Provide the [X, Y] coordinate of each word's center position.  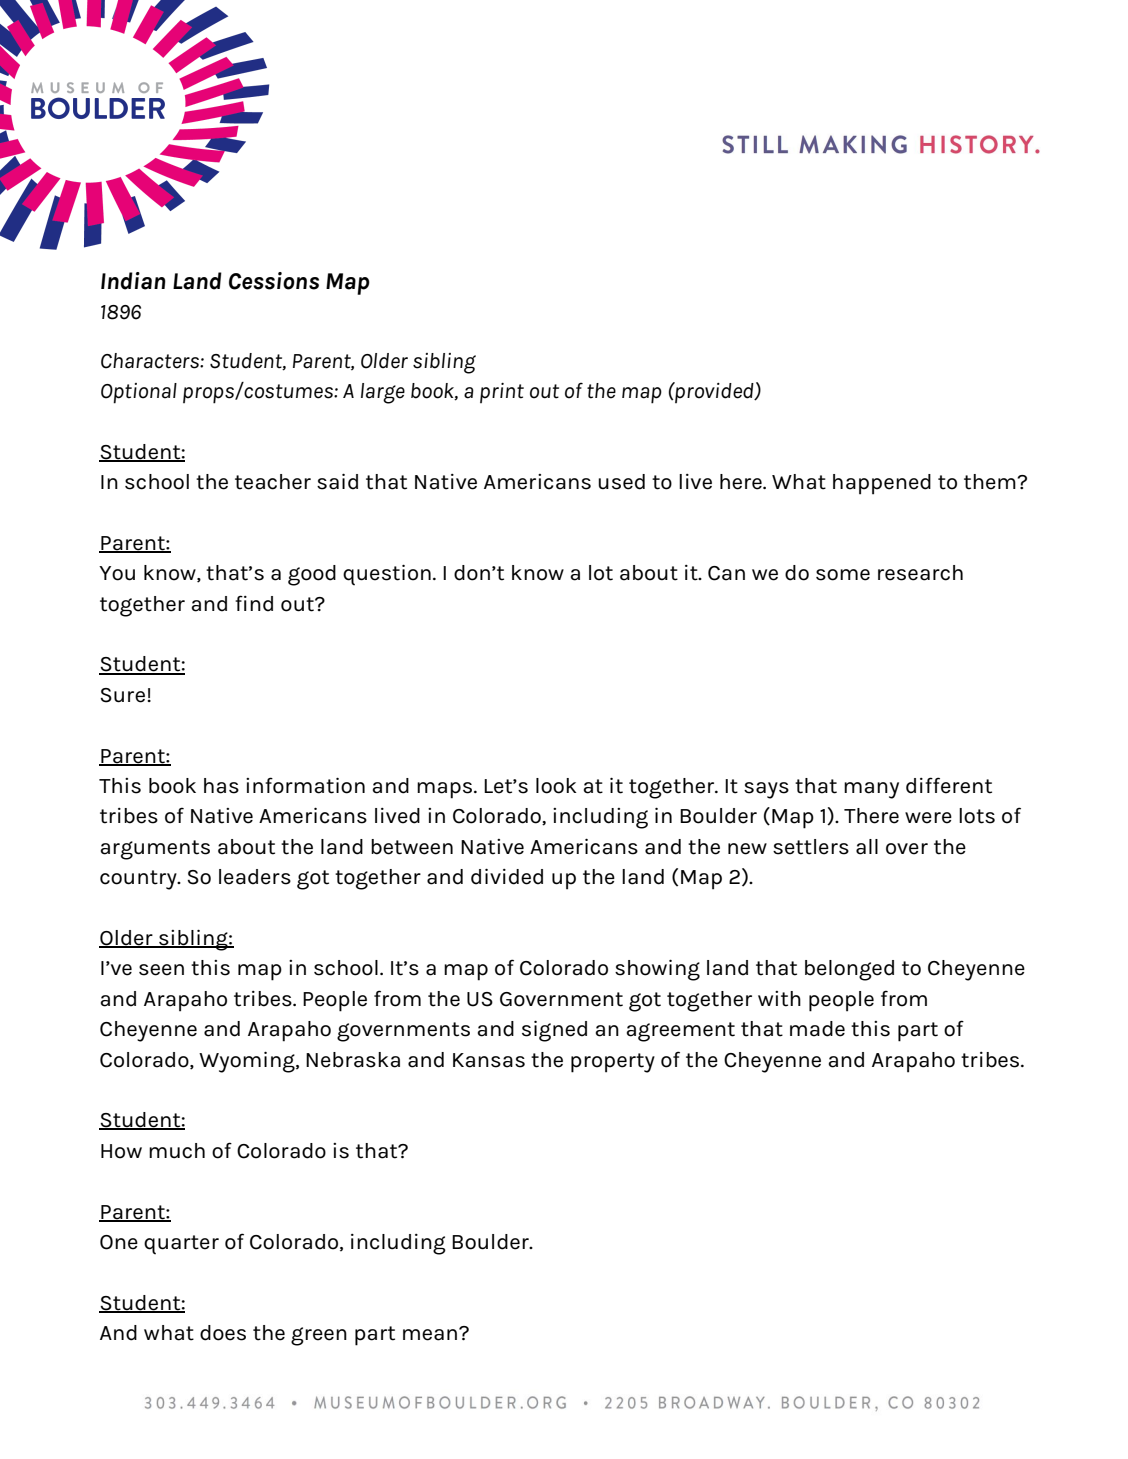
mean [430, 1335]
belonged [849, 970]
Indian [133, 281]
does [223, 1333]
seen [161, 970]
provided [714, 392]
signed [554, 1031]
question [387, 575]
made [817, 1029]
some [843, 575]
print [502, 393]
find [254, 603]
